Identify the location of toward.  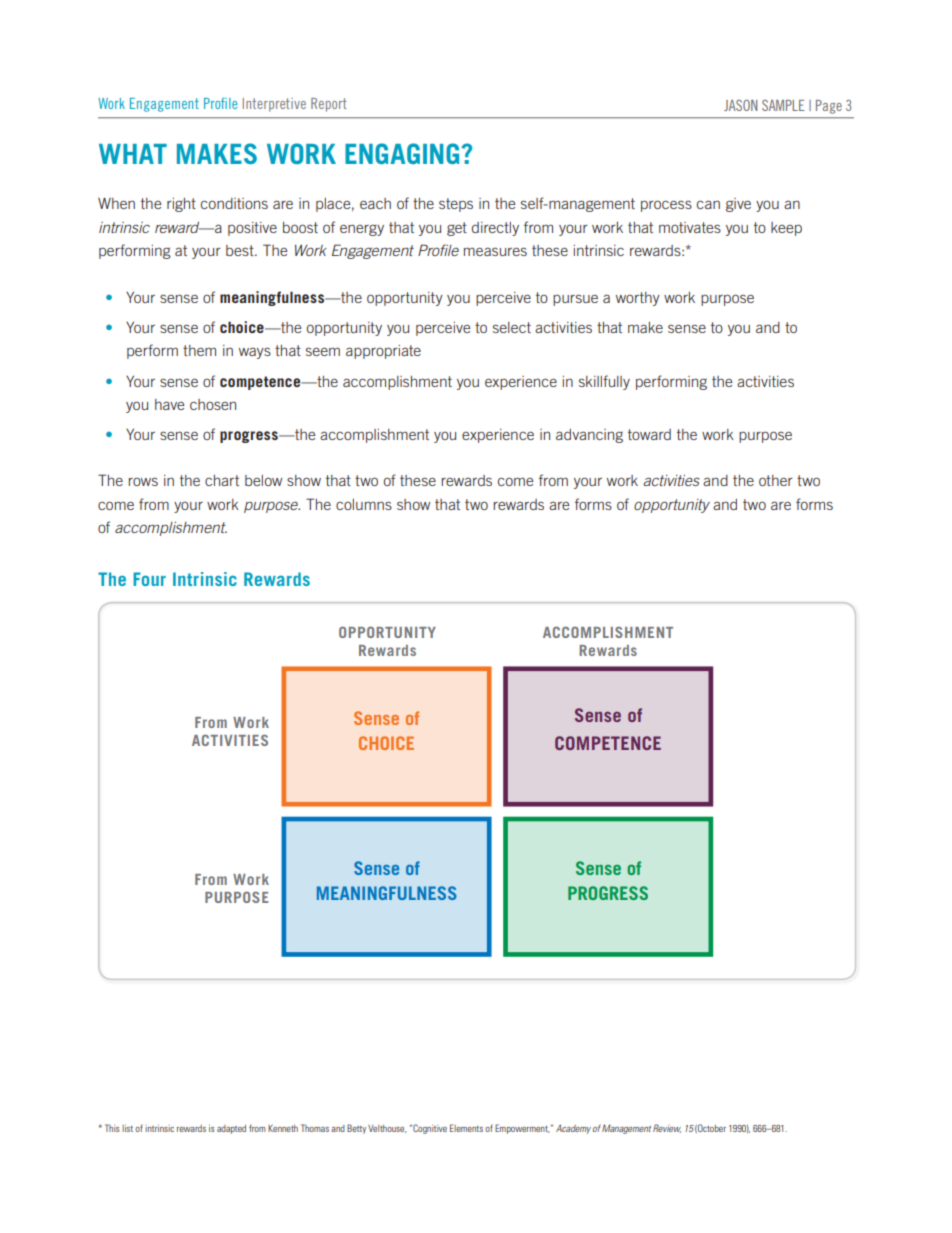
(649, 434).
